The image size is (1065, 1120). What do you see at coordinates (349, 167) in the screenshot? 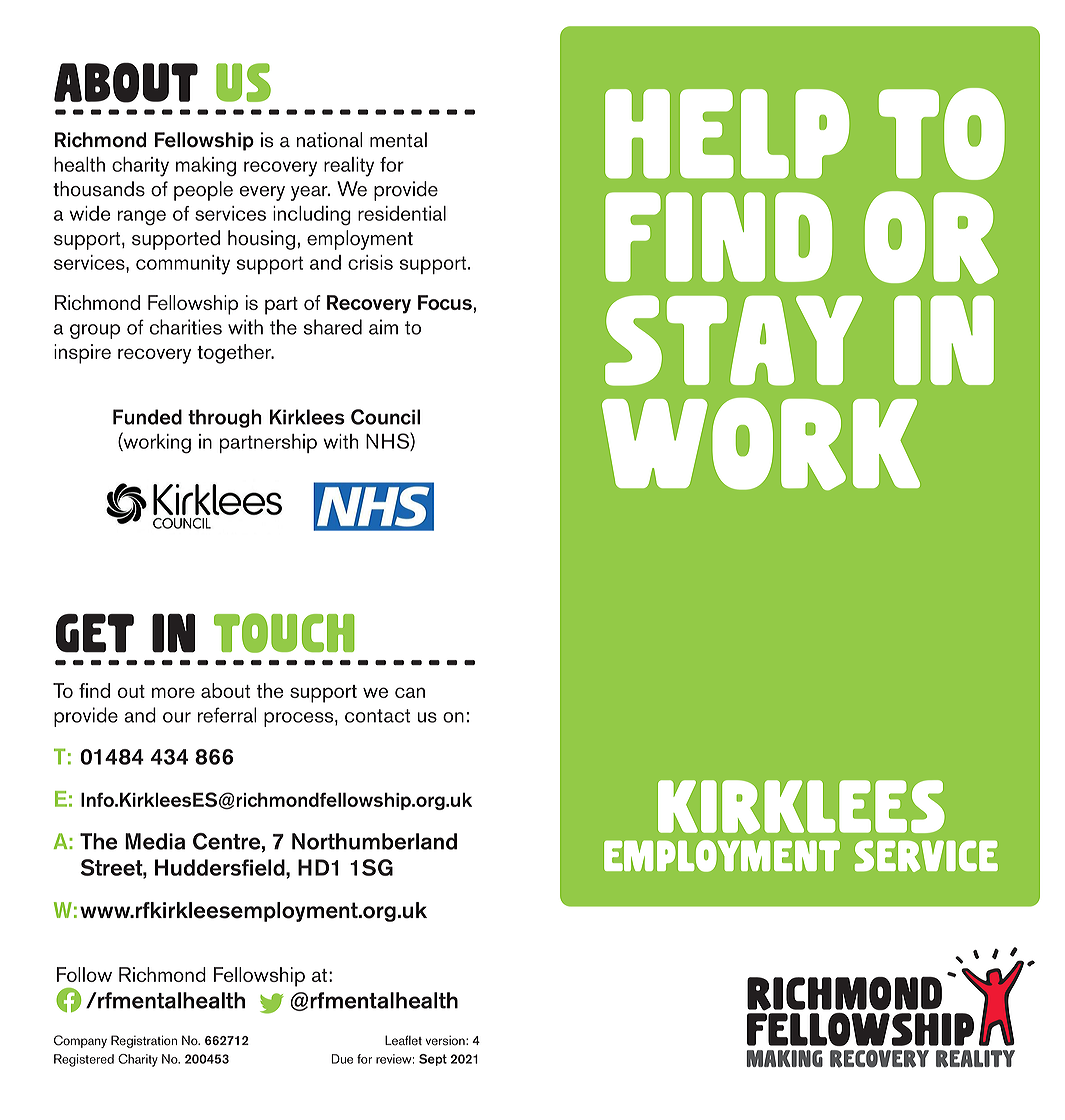
I see `reality` at bounding box center [349, 167].
